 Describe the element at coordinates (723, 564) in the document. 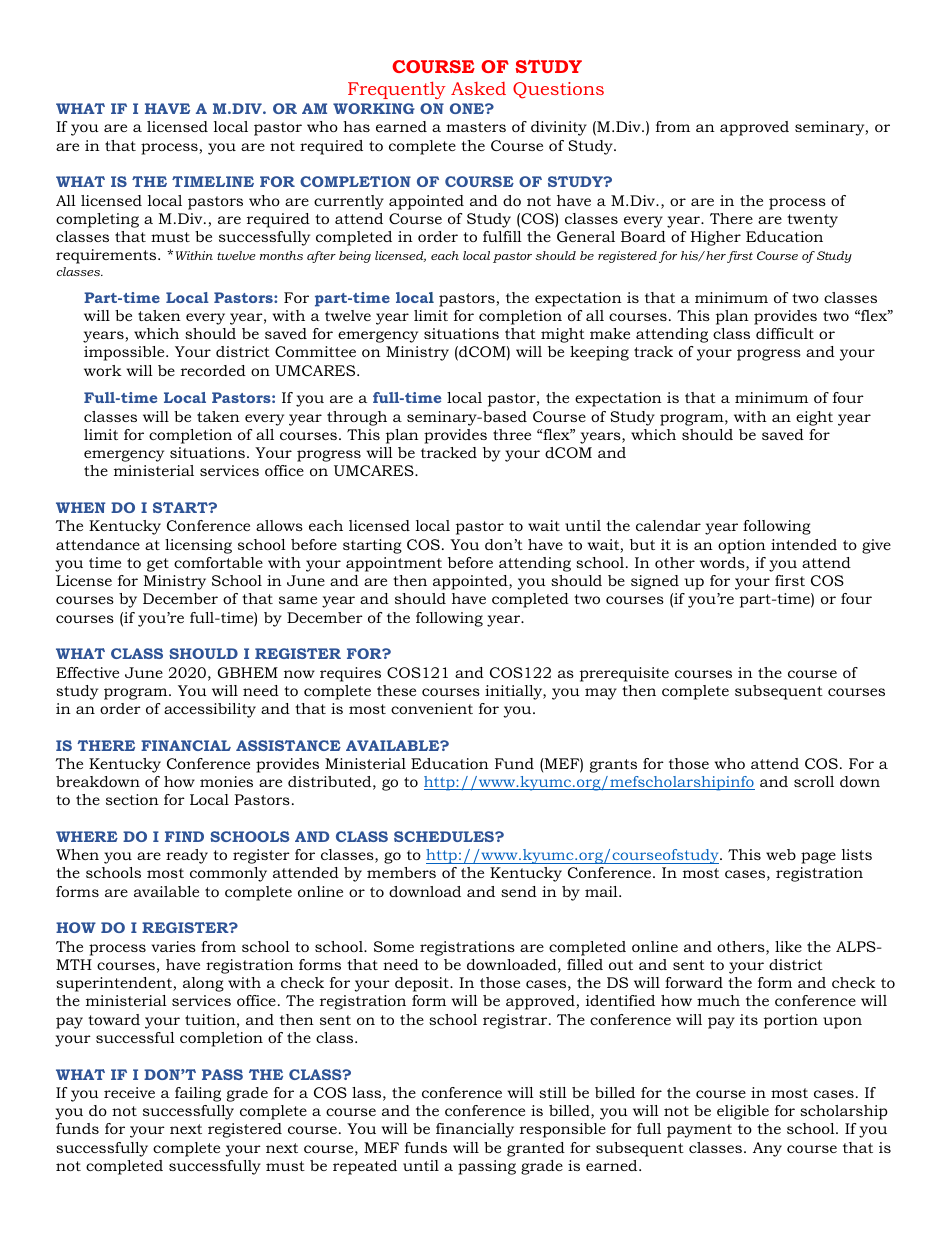

I see `words` at that location.
